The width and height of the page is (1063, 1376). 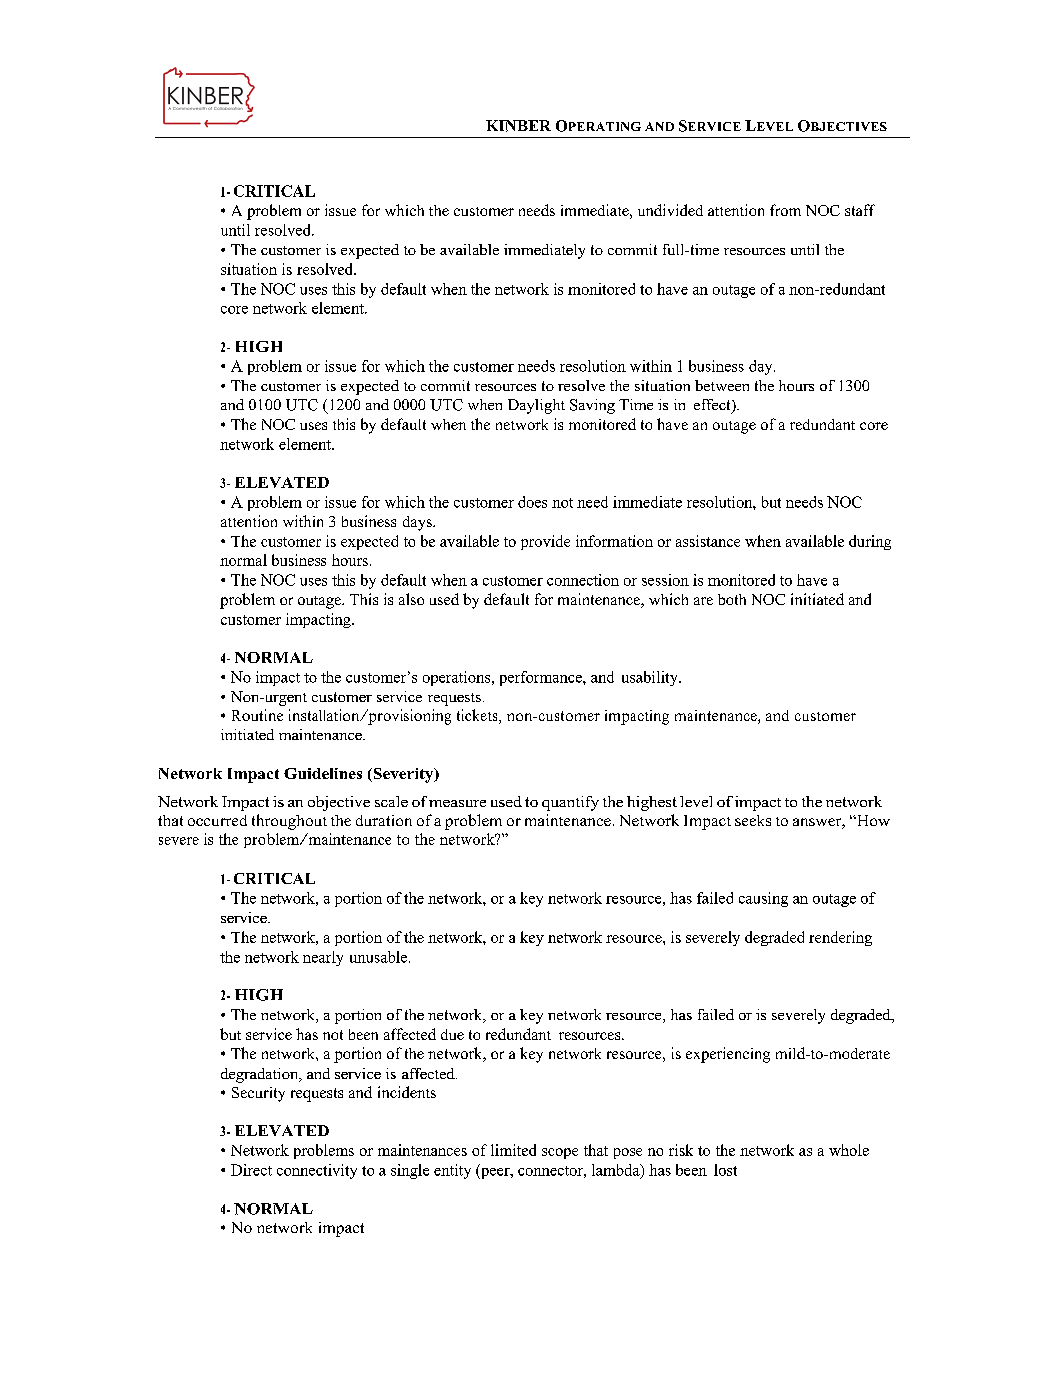 What do you see at coordinates (785, 210) in the page?
I see `from` at bounding box center [785, 210].
